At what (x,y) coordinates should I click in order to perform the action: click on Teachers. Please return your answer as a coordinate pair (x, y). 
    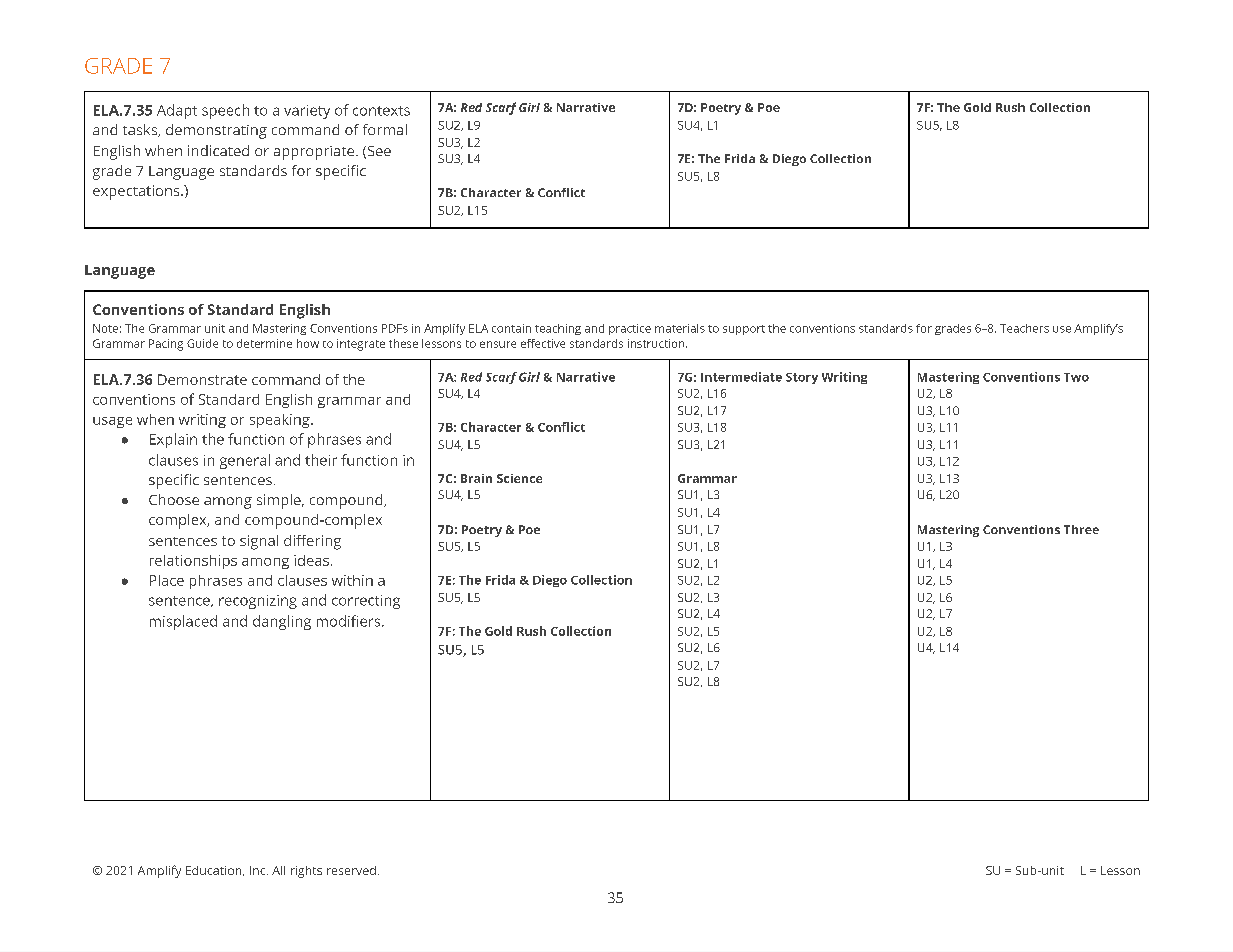
    Looking at the image, I should click on (1024, 328).
